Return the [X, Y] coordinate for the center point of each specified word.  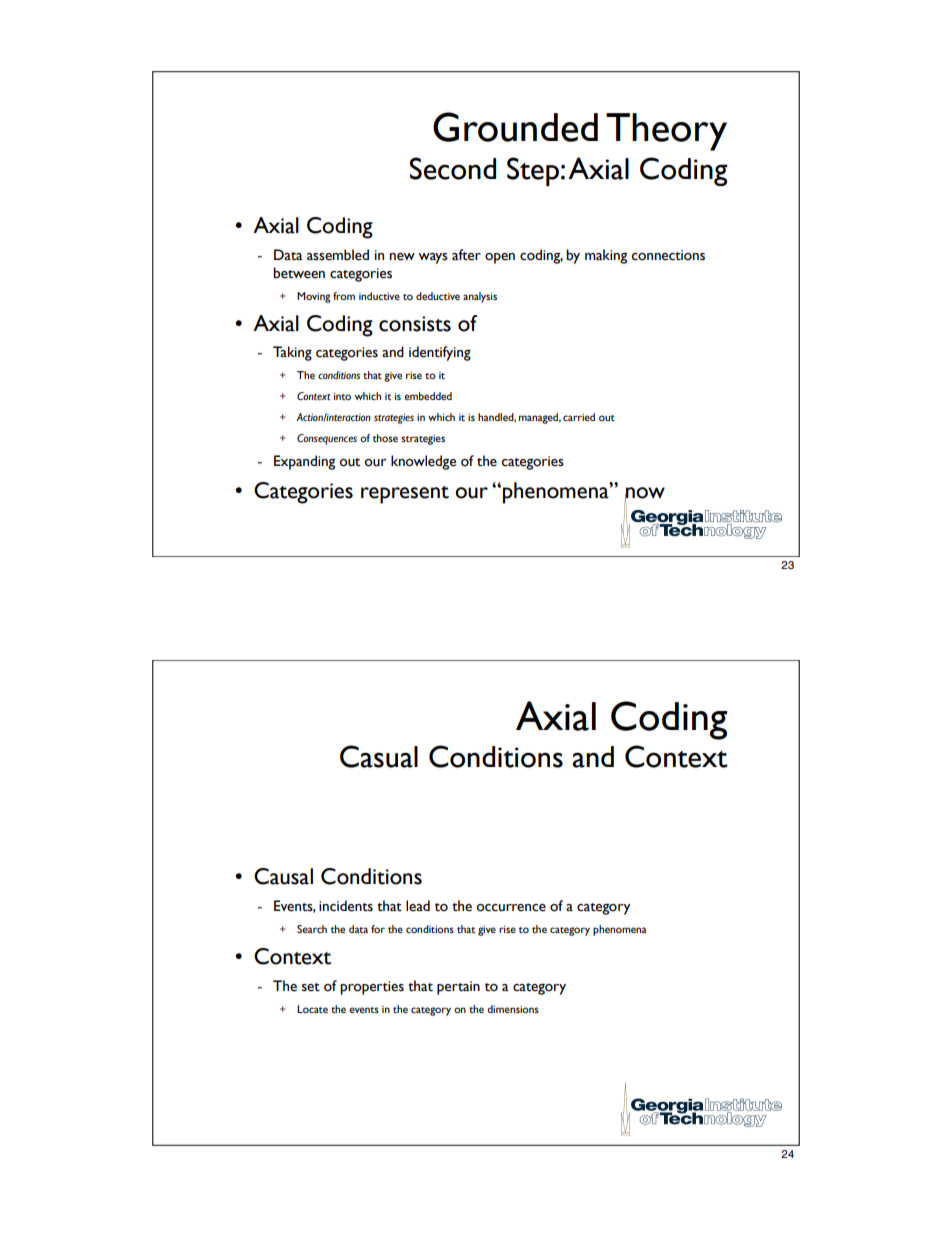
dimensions [513, 1009]
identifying [440, 353]
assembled [338, 255]
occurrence [511, 908]
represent [405, 495]
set [311, 987]
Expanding [304, 462]
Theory [666, 132]
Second [453, 168]
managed [540, 418]
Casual [379, 756]
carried [579, 417]
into [342, 396]
